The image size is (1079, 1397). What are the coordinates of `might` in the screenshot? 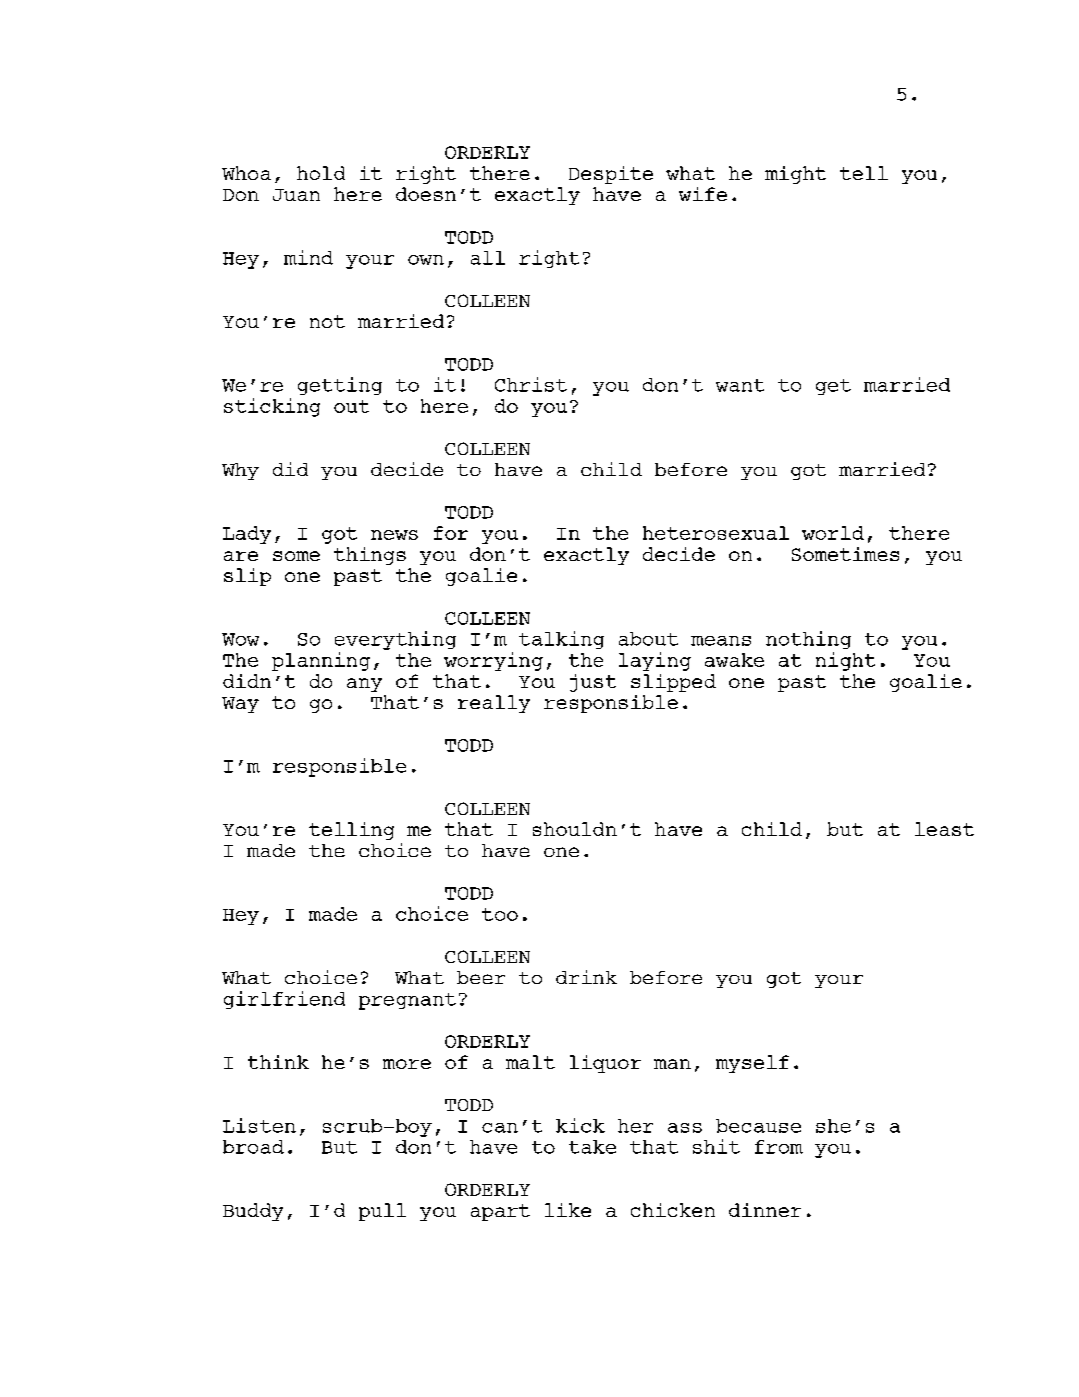 It's located at (795, 175).
